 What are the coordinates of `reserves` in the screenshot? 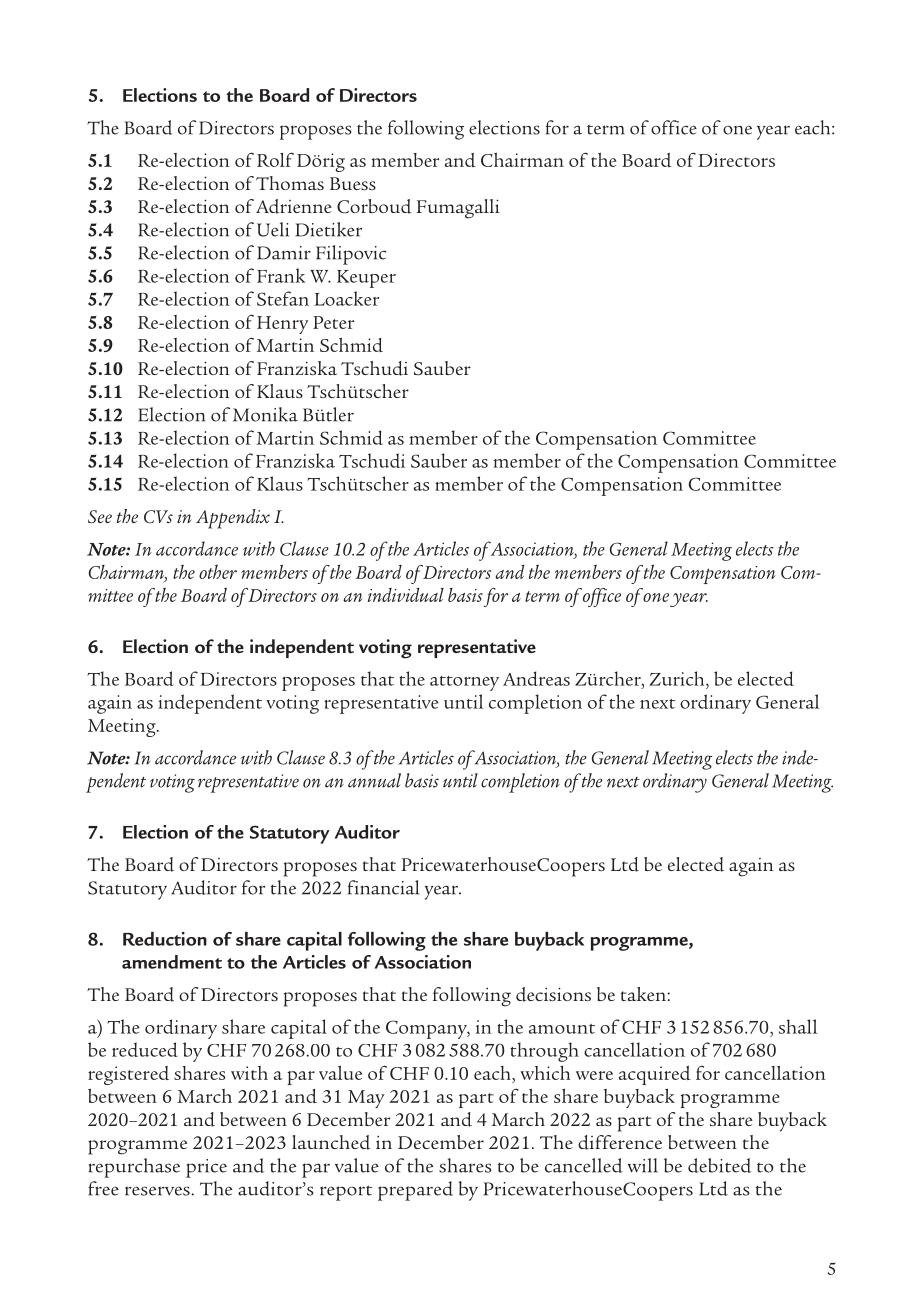 It's located at (157, 1191).
